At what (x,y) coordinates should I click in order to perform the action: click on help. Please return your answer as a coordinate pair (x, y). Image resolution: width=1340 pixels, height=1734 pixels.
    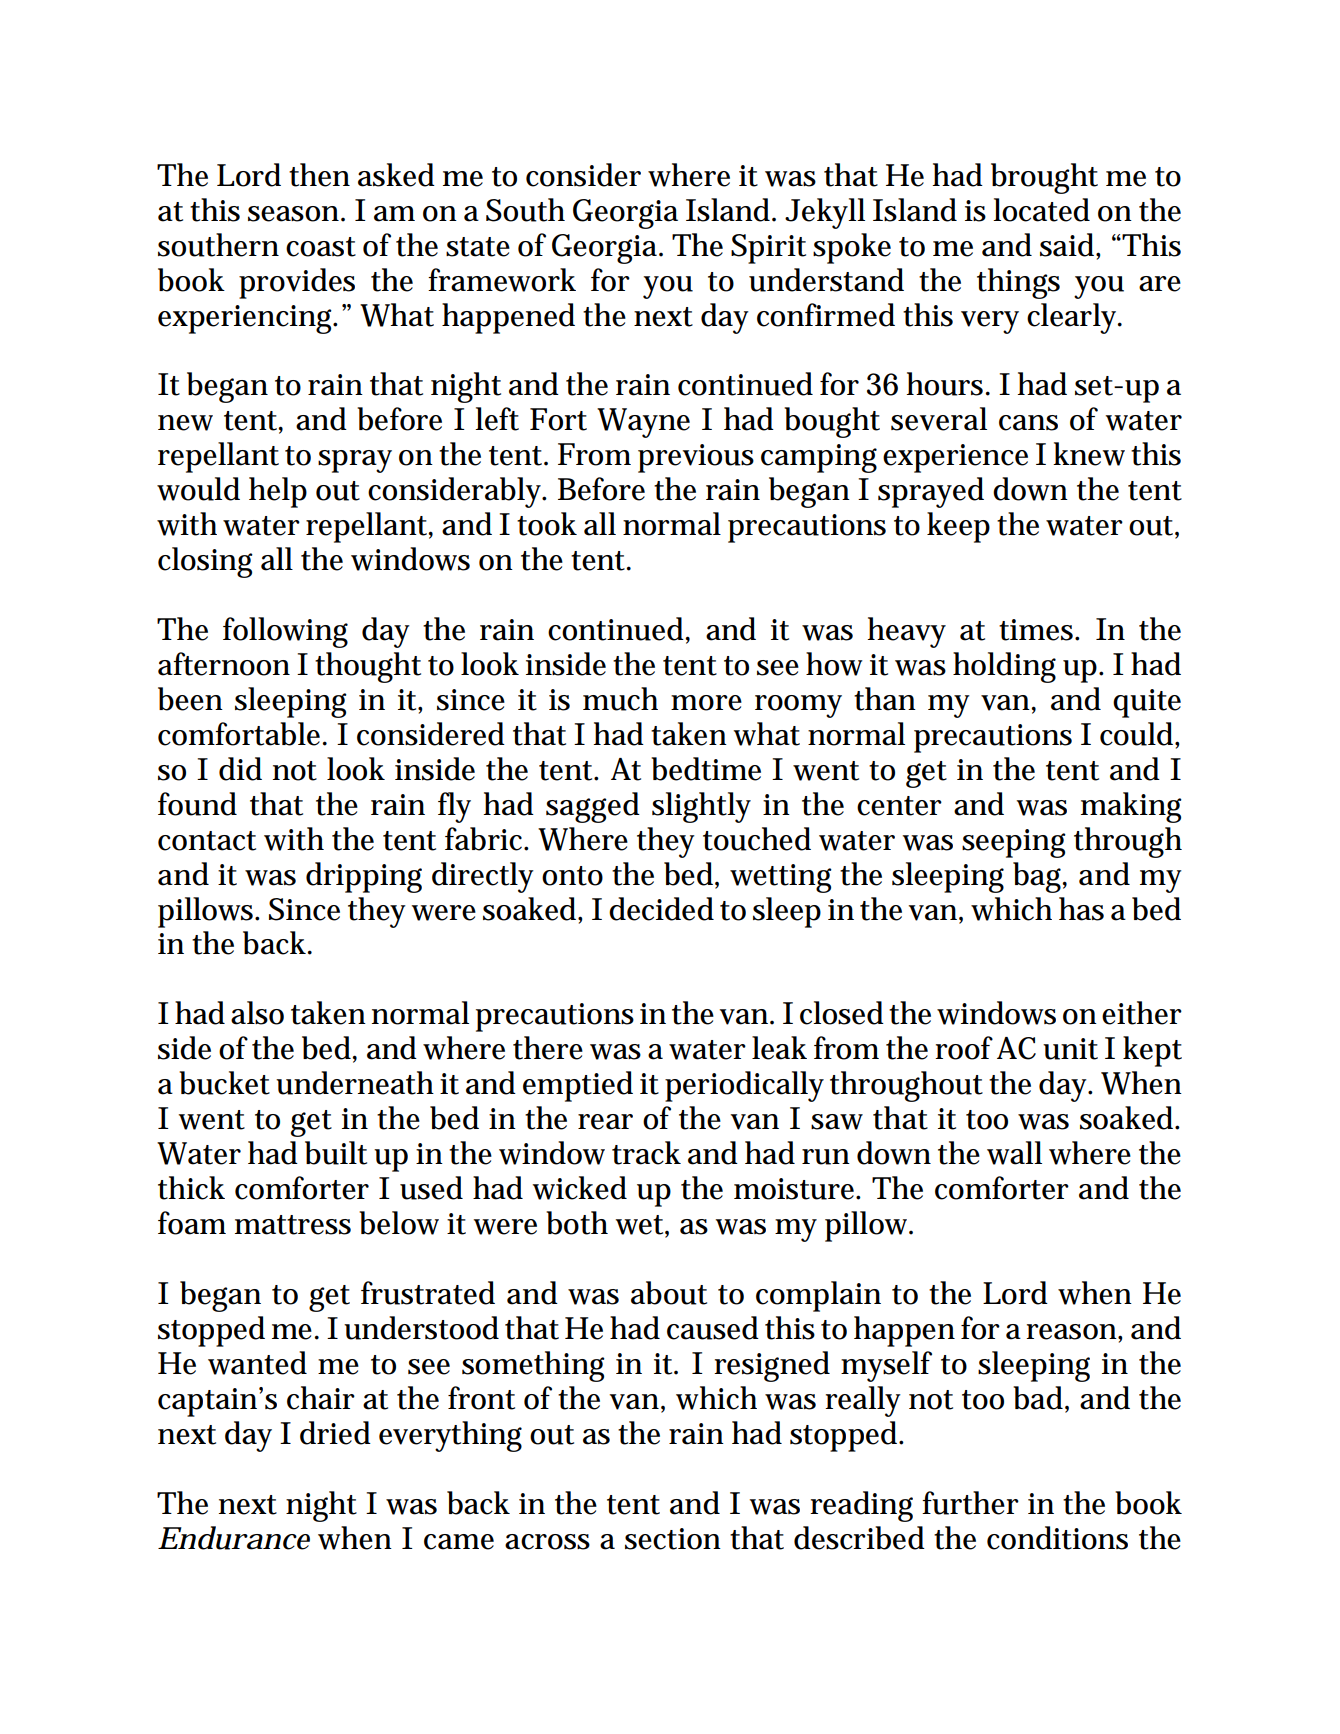
    Looking at the image, I should click on (278, 492).
